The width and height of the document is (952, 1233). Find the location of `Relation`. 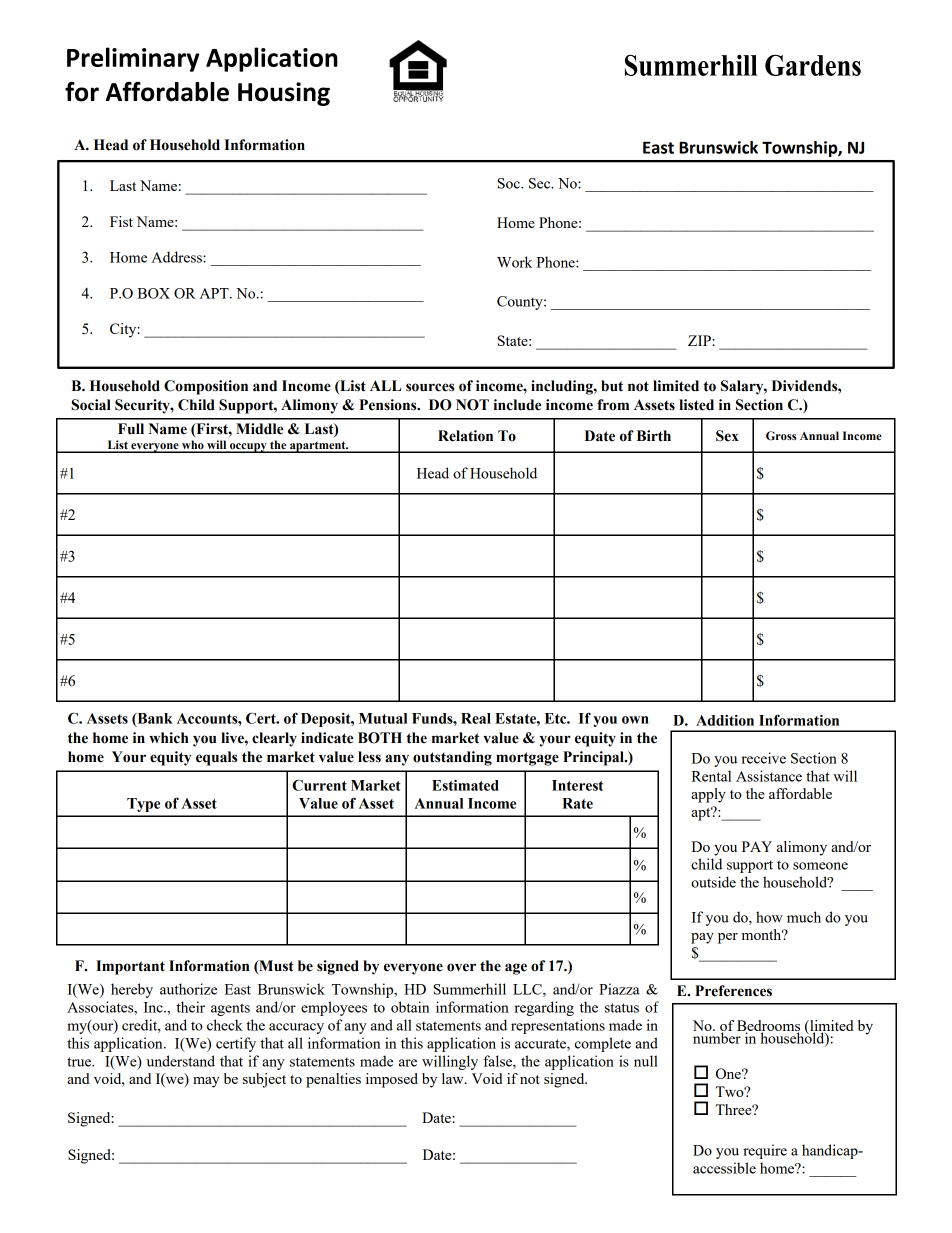

Relation is located at coordinates (465, 436).
